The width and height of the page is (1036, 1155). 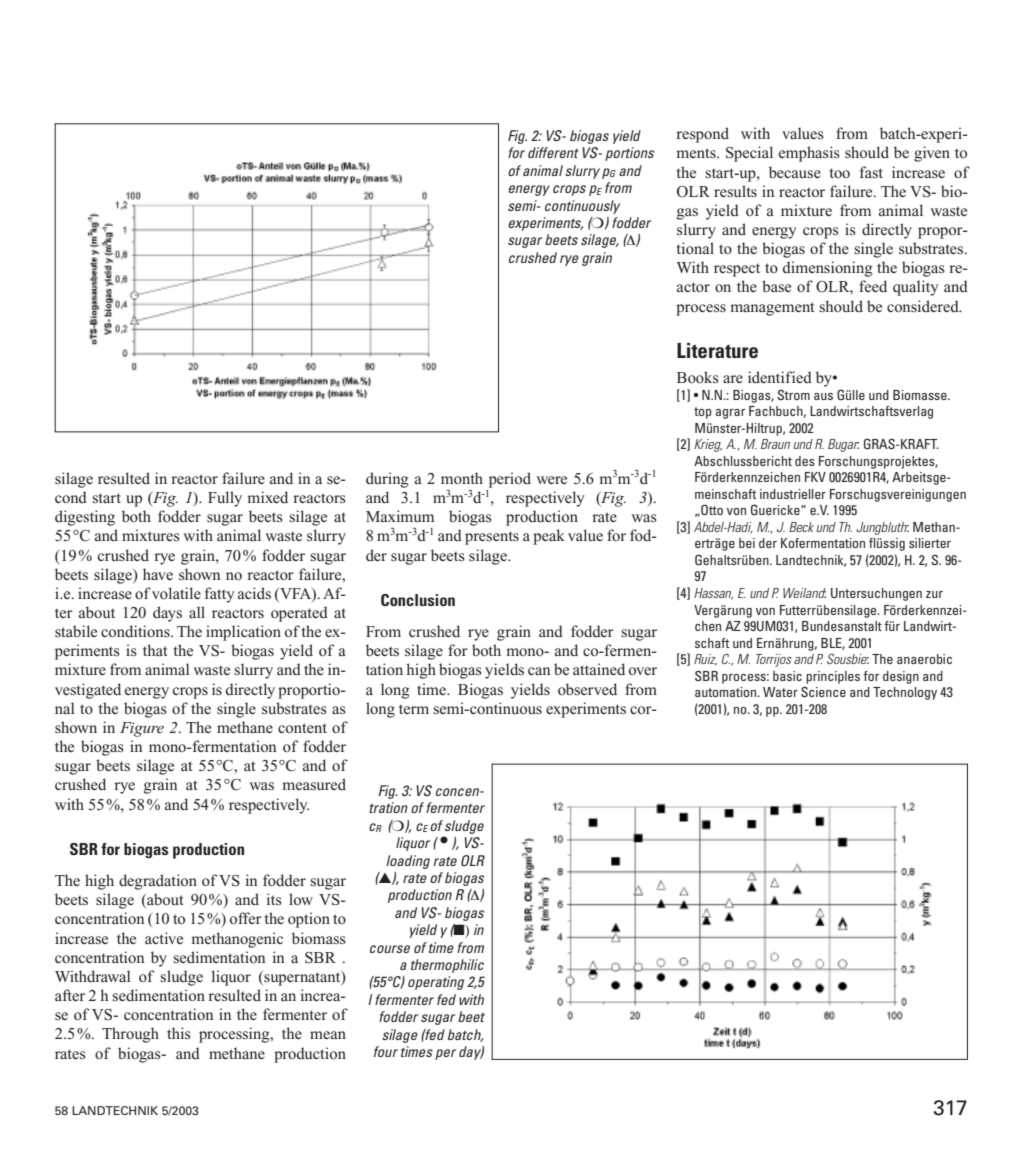 I want to click on different, so click(x=553, y=152).
